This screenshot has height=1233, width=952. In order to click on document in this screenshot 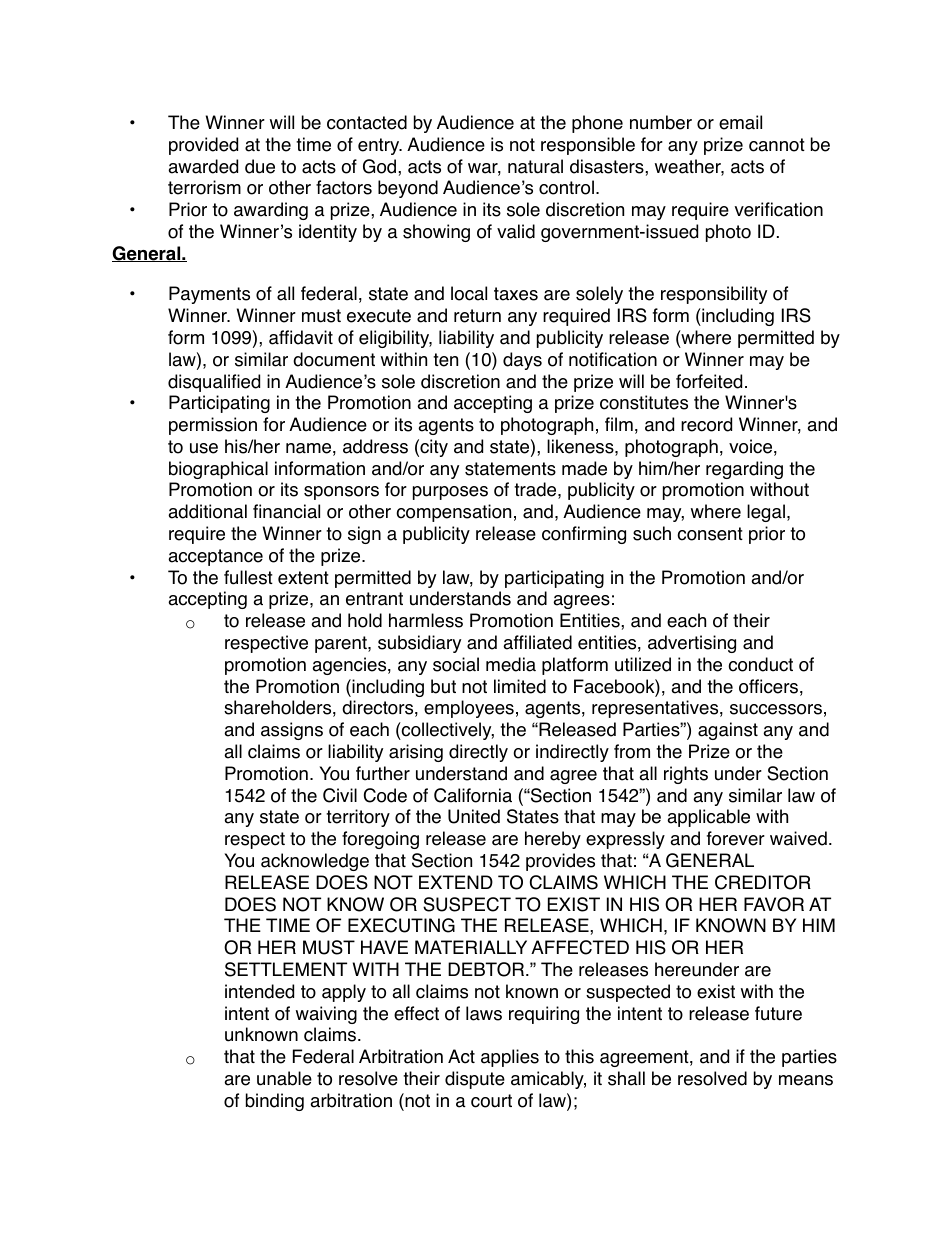, I will do `click(334, 359)`.
